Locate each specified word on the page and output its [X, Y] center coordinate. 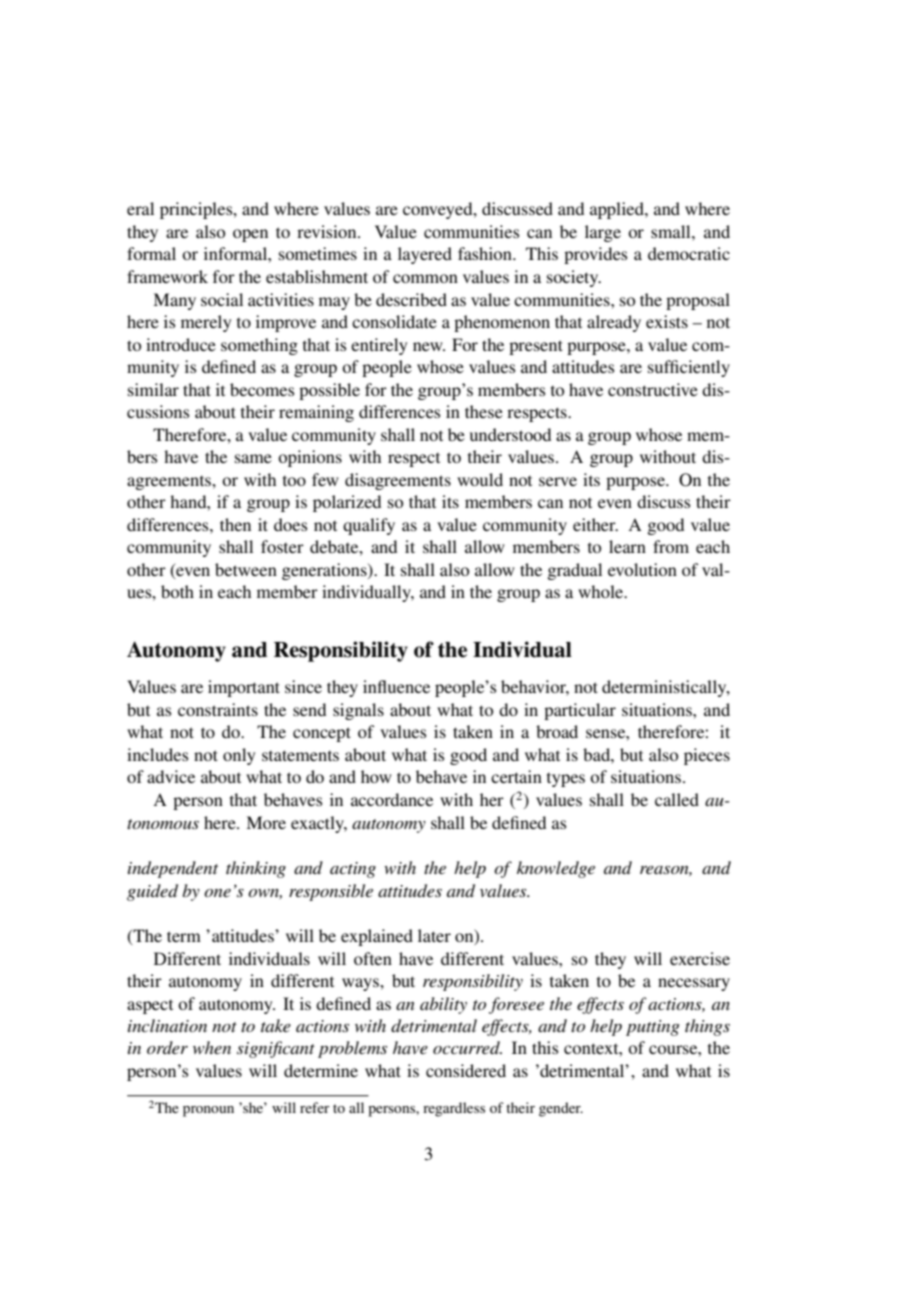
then [235, 524]
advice [171, 776]
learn [627, 546]
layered [425, 255]
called [677, 799]
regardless [454, 1109]
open [250, 235]
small [672, 231]
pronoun [208, 1111]
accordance [392, 799]
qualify [369, 526]
